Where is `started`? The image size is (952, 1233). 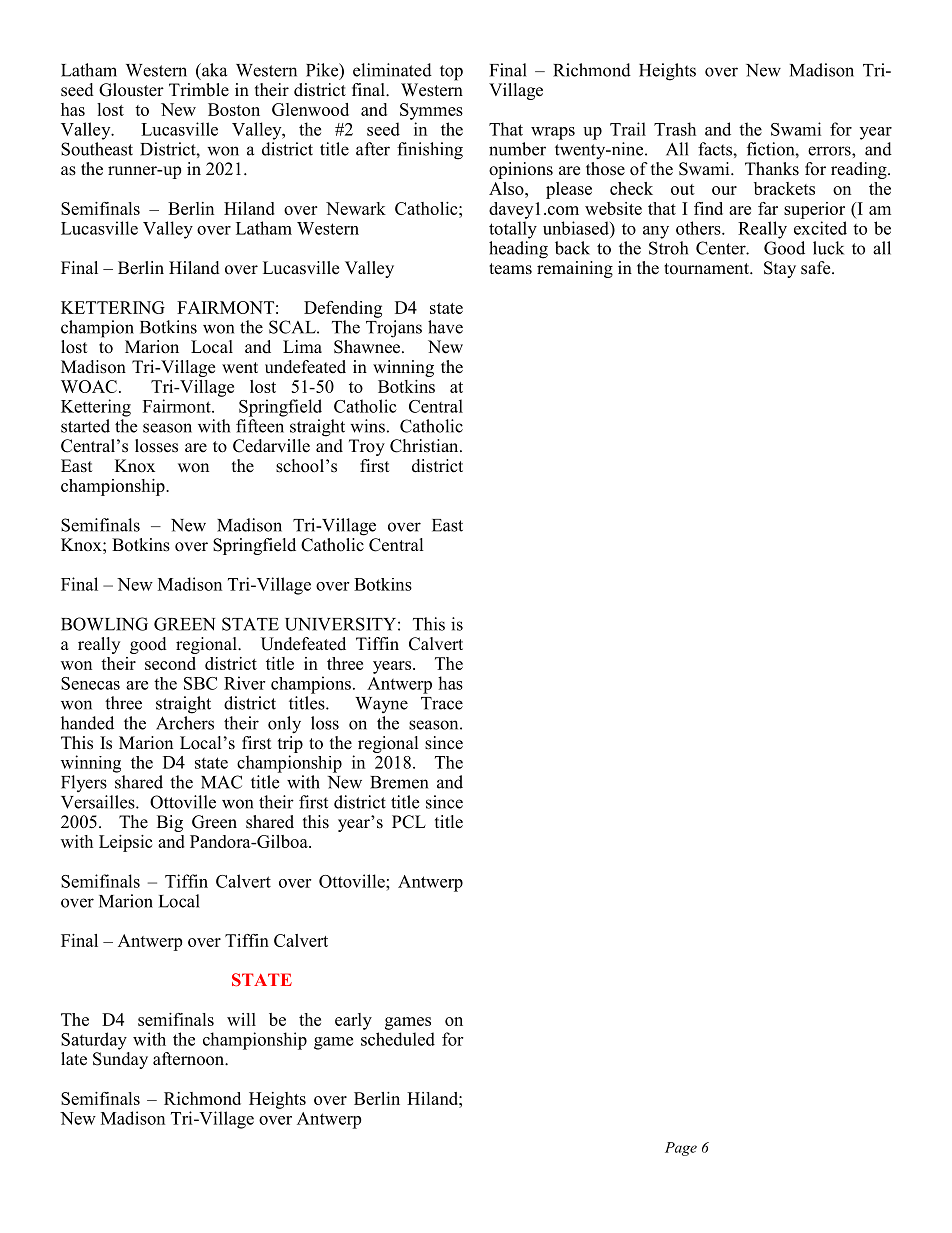
started is located at coordinates (85, 426).
